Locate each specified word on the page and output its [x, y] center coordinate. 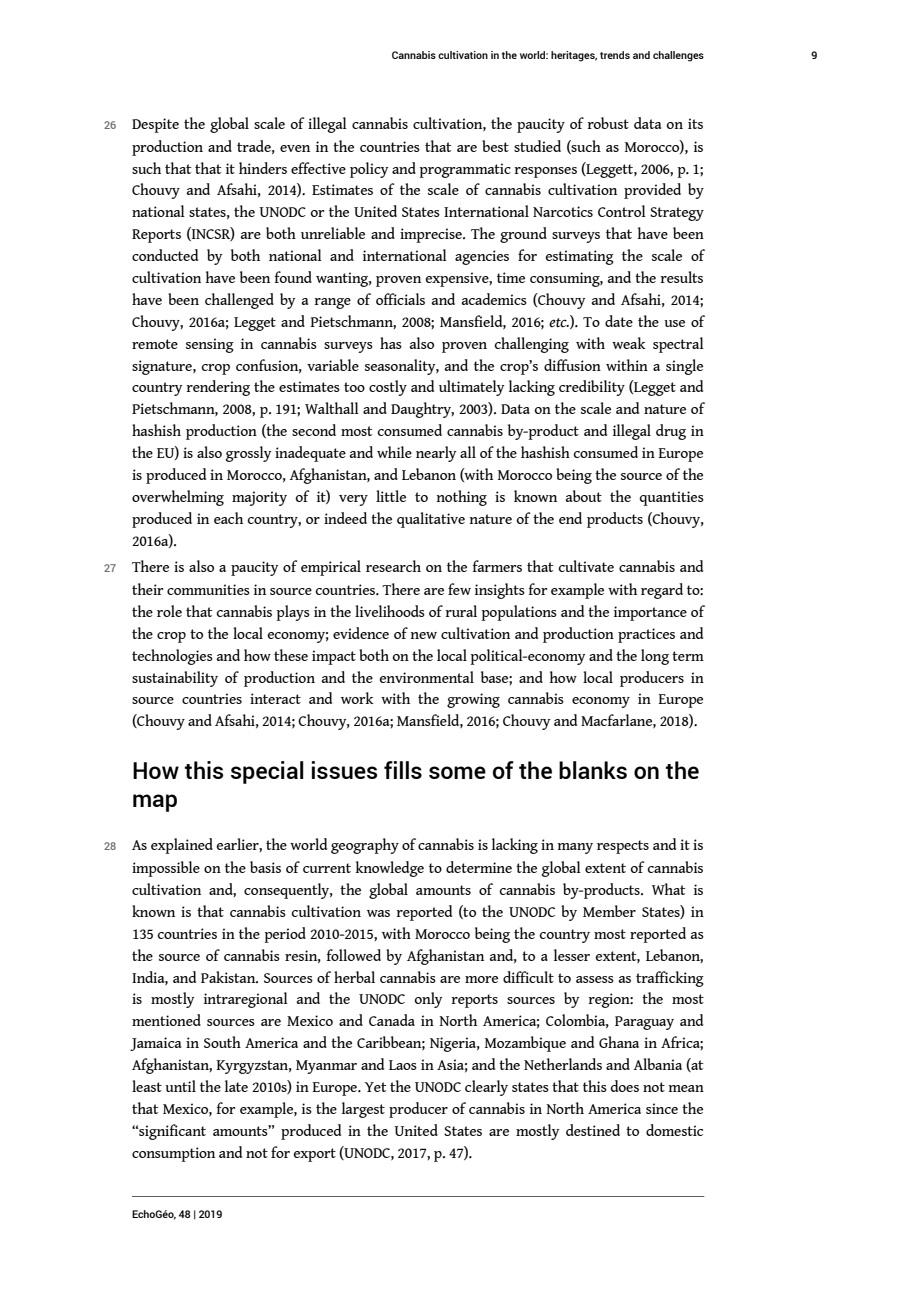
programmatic [465, 170]
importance [650, 613]
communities [208, 589]
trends [615, 55]
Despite [155, 125]
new [424, 635]
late [236, 1086]
